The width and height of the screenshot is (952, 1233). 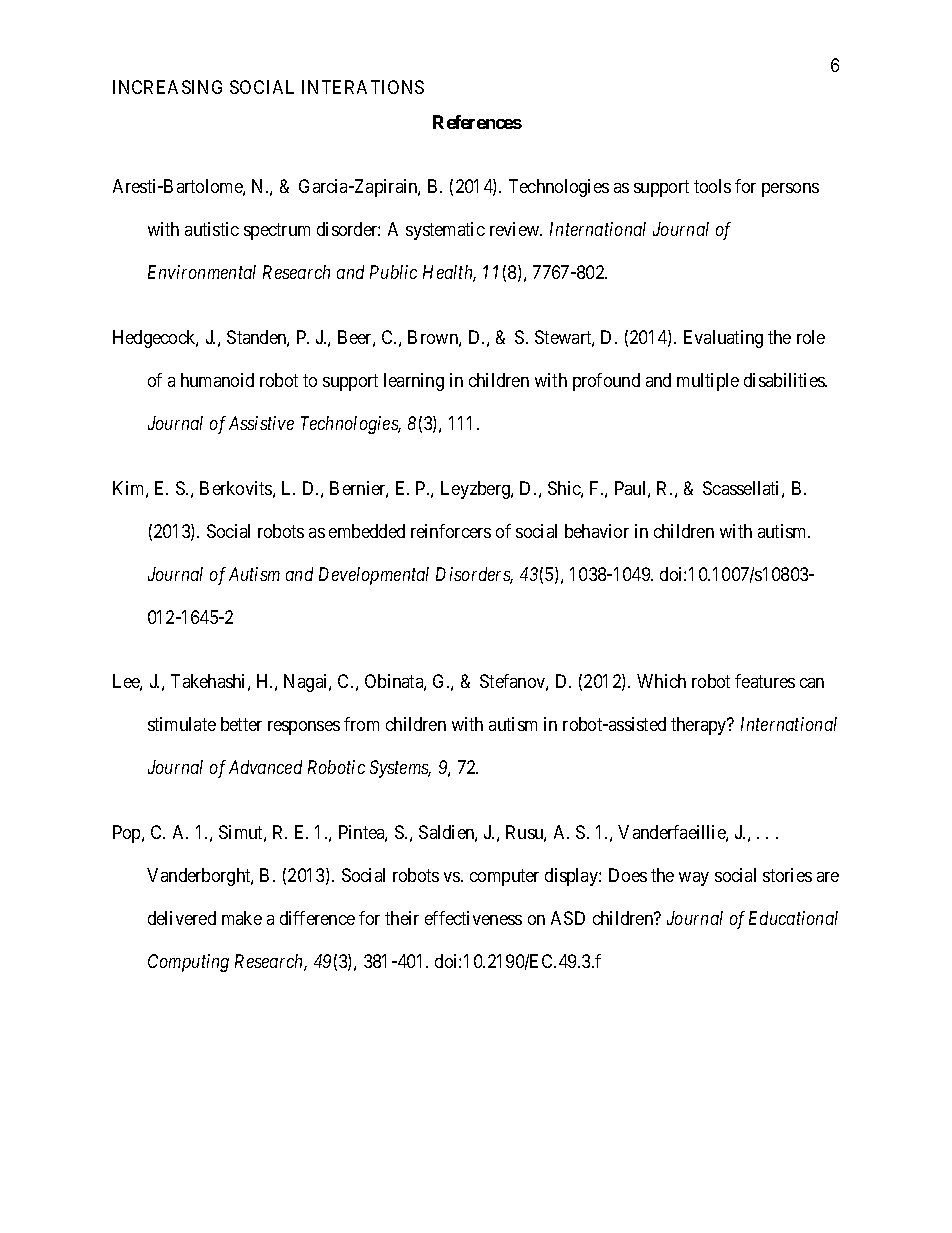 What do you see at coordinates (473, 918) in the screenshot?
I see `effectiveness` at bounding box center [473, 918].
